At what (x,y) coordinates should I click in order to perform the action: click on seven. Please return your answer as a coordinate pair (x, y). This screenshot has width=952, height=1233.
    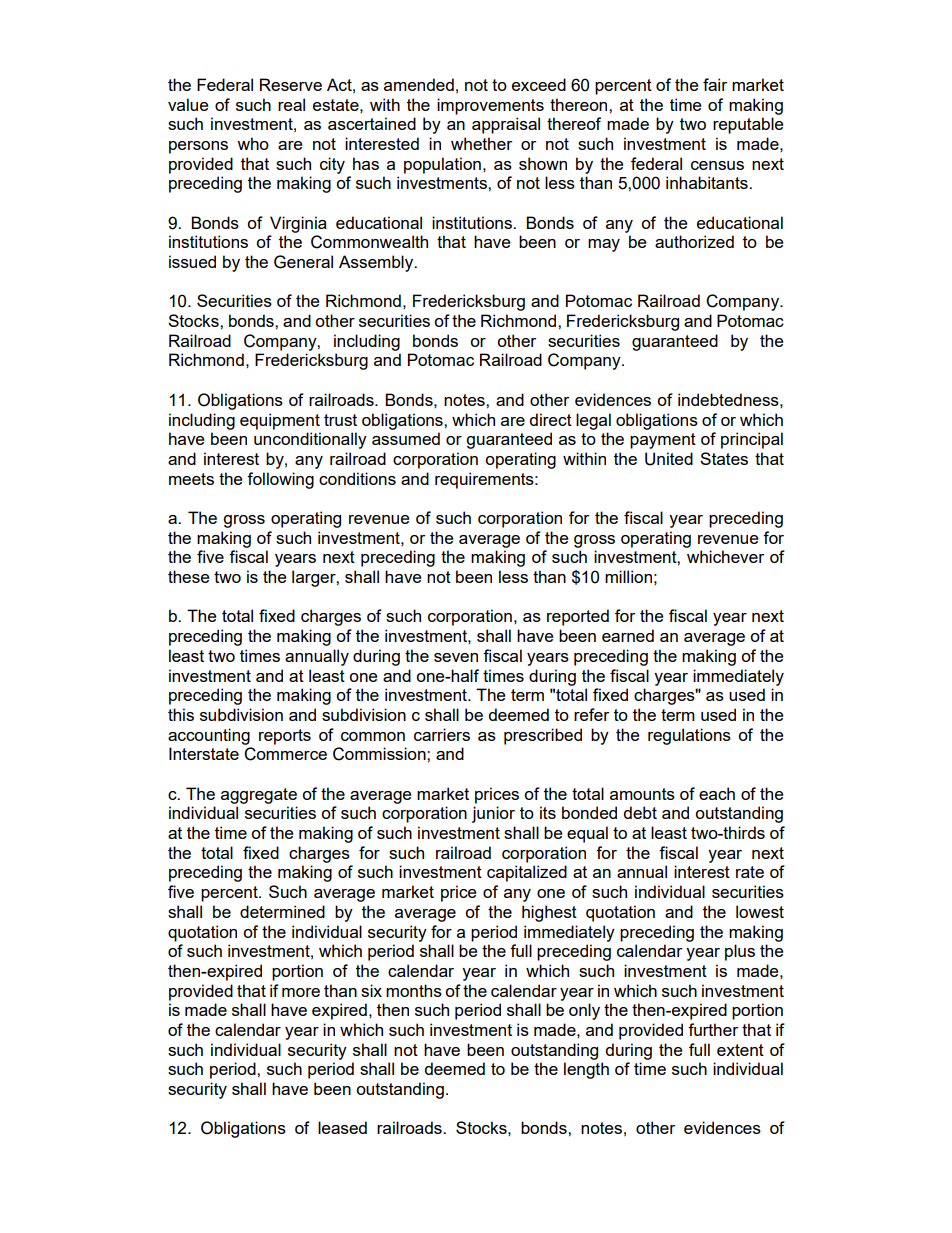
    Looking at the image, I should click on (456, 657).
